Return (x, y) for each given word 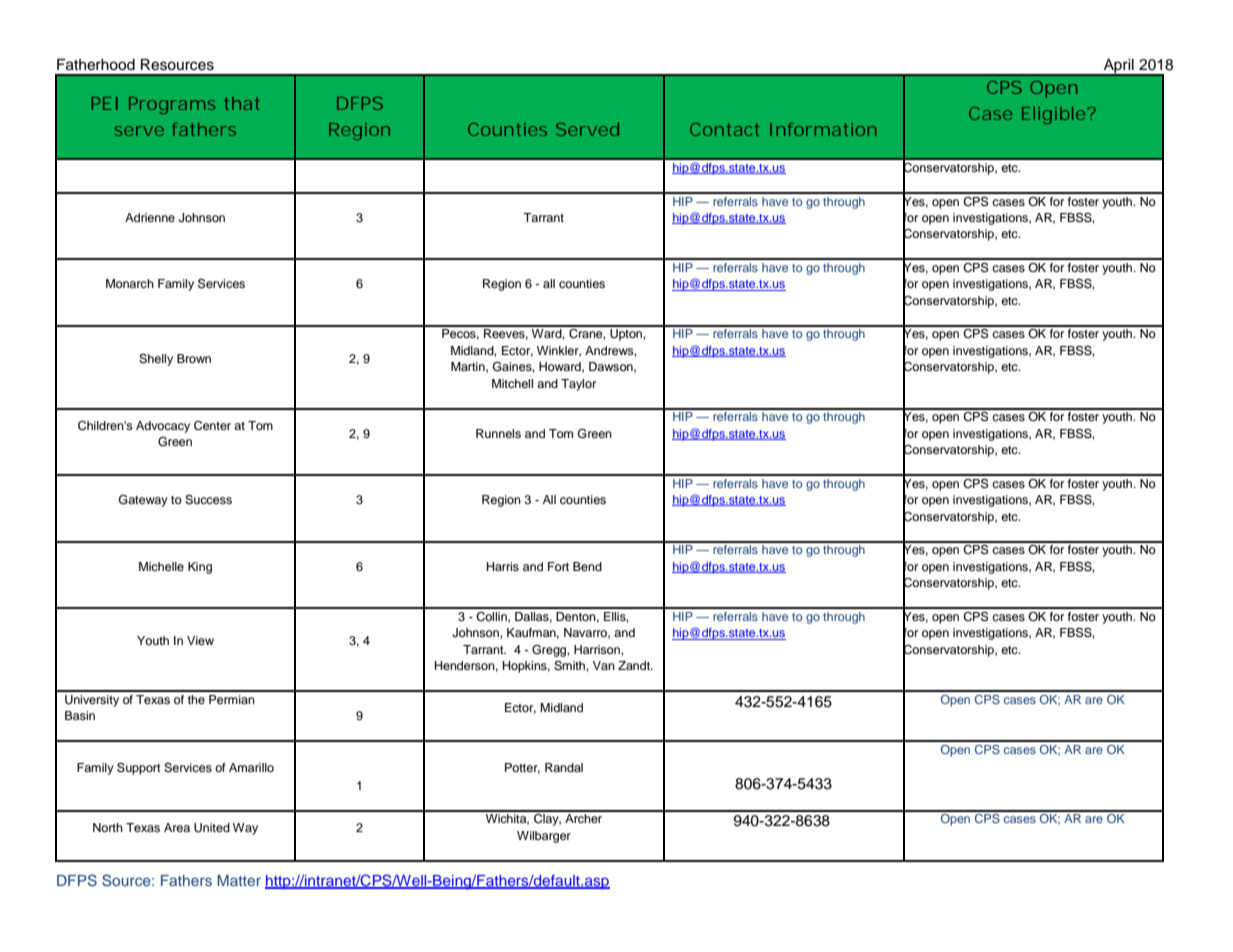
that (242, 103)
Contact (724, 129)
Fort (558, 566)
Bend (587, 566)
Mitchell (512, 383)
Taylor (578, 385)
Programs (172, 105)
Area (177, 827)
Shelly (156, 360)
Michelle (161, 566)
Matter (239, 880)
